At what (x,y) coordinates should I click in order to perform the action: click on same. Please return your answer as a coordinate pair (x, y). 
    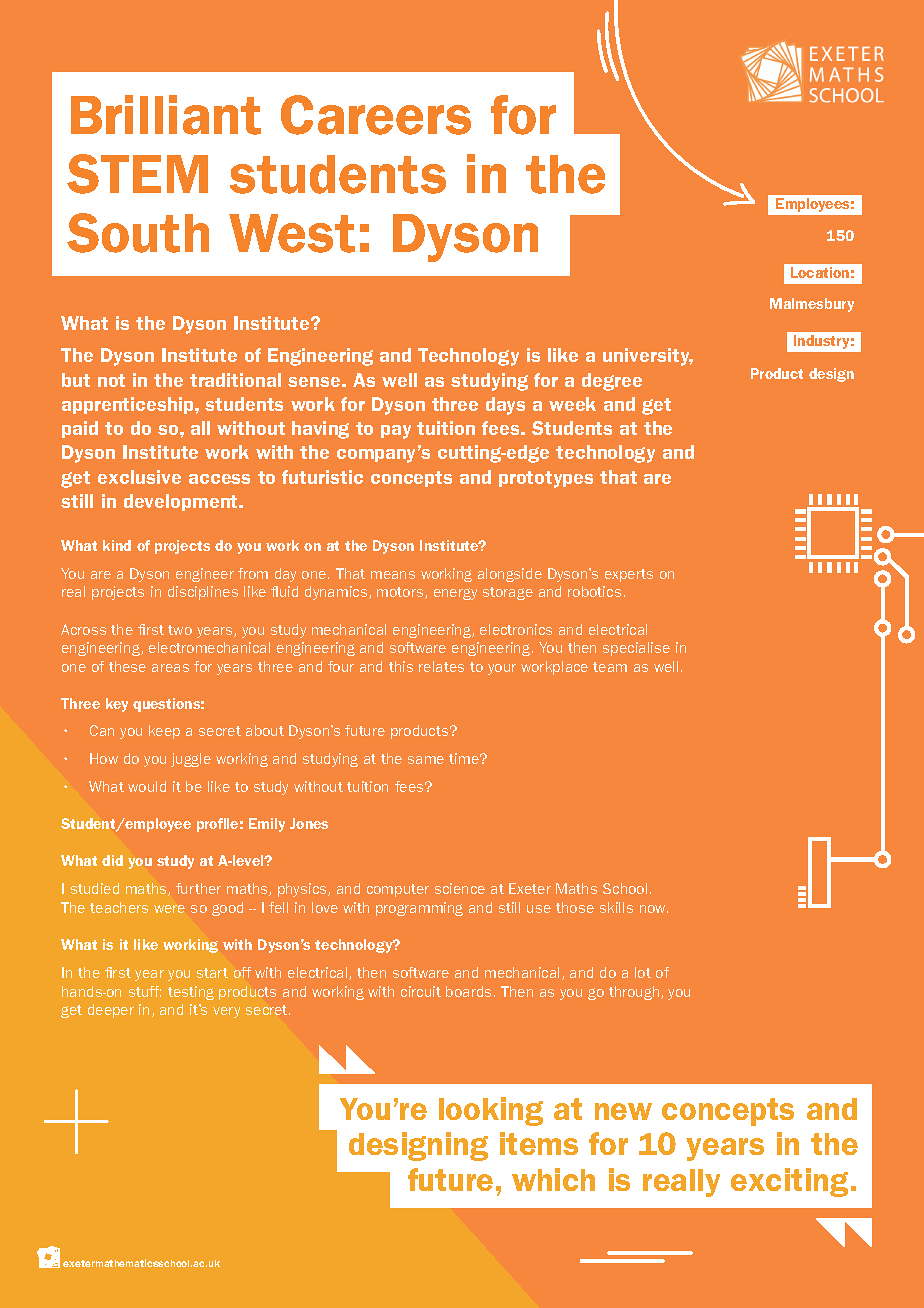
    Looking at the image, I should click on (426, 760).
